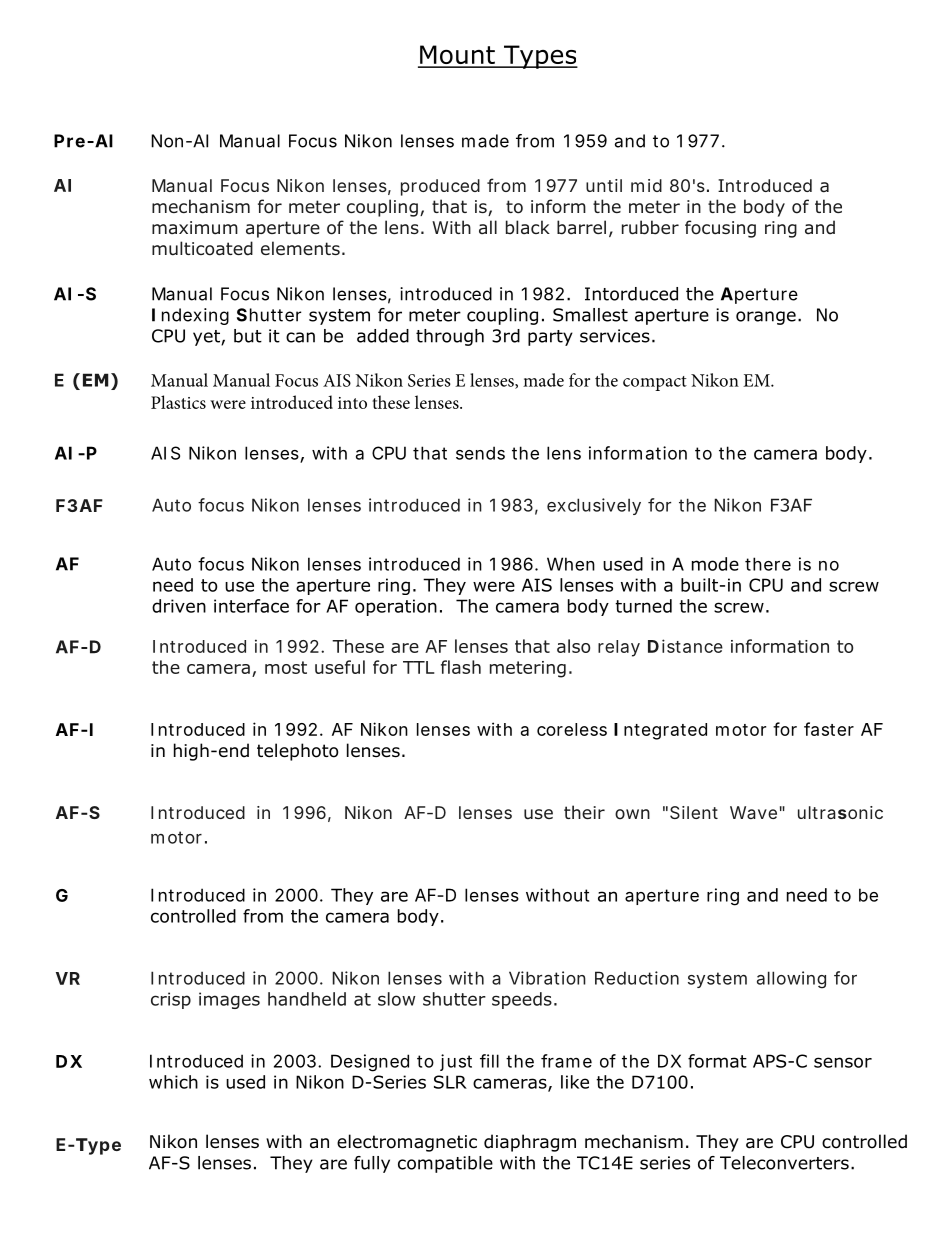 The height and width of the screenshot is (1233, 952). I want to click on which, so click(173, 1082).
